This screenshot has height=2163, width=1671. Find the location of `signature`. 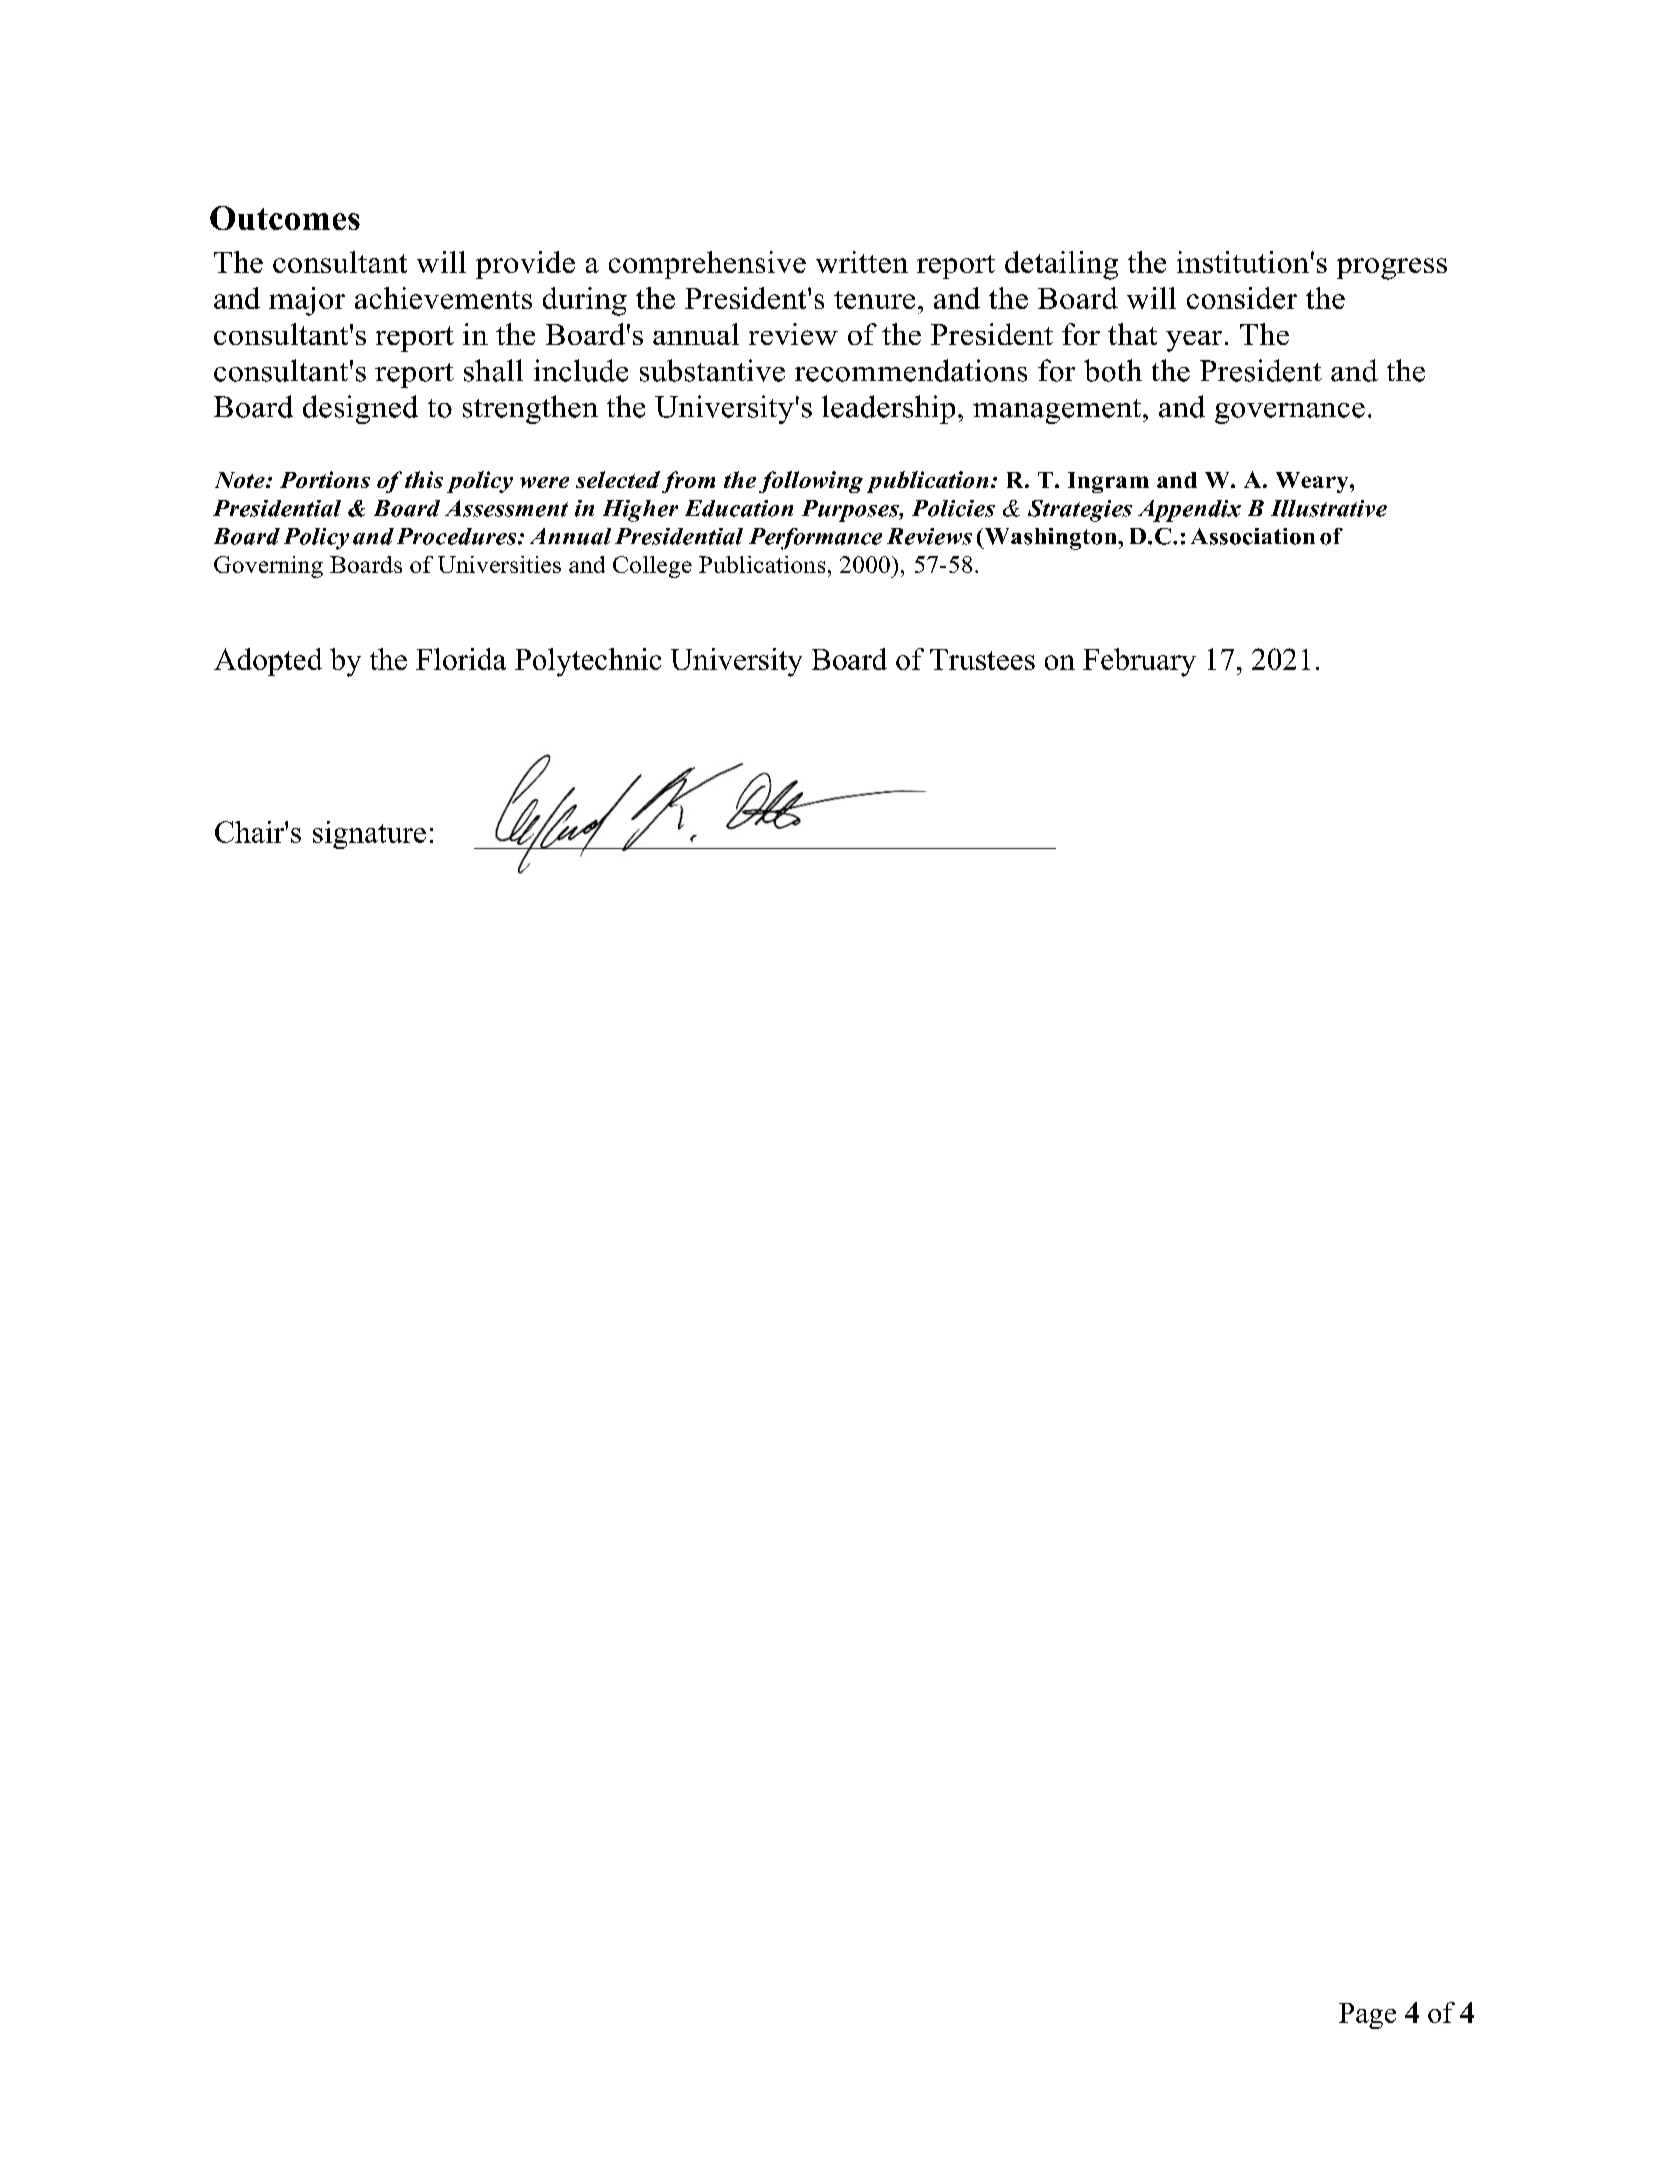

signature is located at coordinates (369, 835).
